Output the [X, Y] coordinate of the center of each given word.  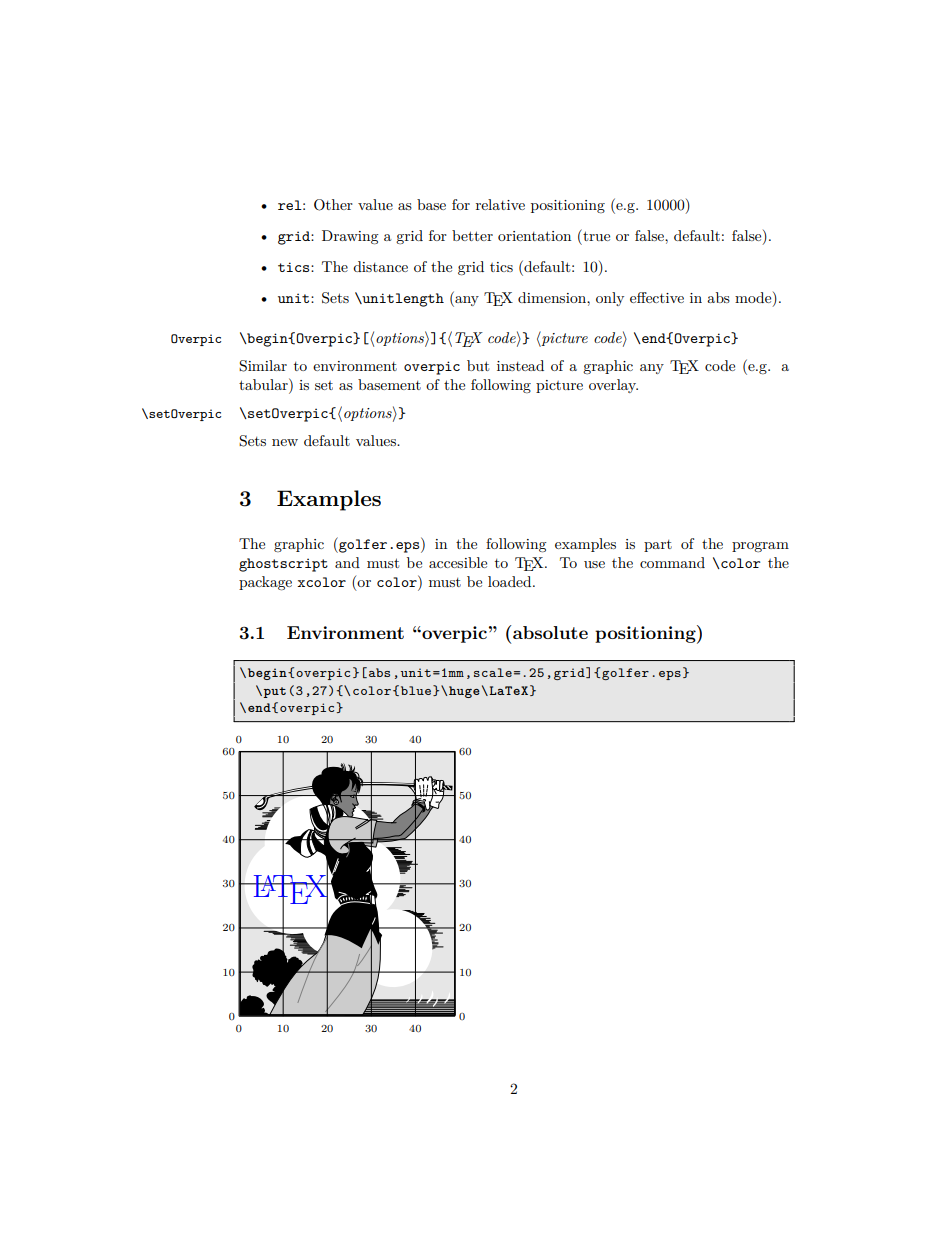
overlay [613, 386]
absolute [550, 632]
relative [500, 204]
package [265, 583]
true [595, 235]
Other [333, 205]
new [285, 442]
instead [520, 365]
